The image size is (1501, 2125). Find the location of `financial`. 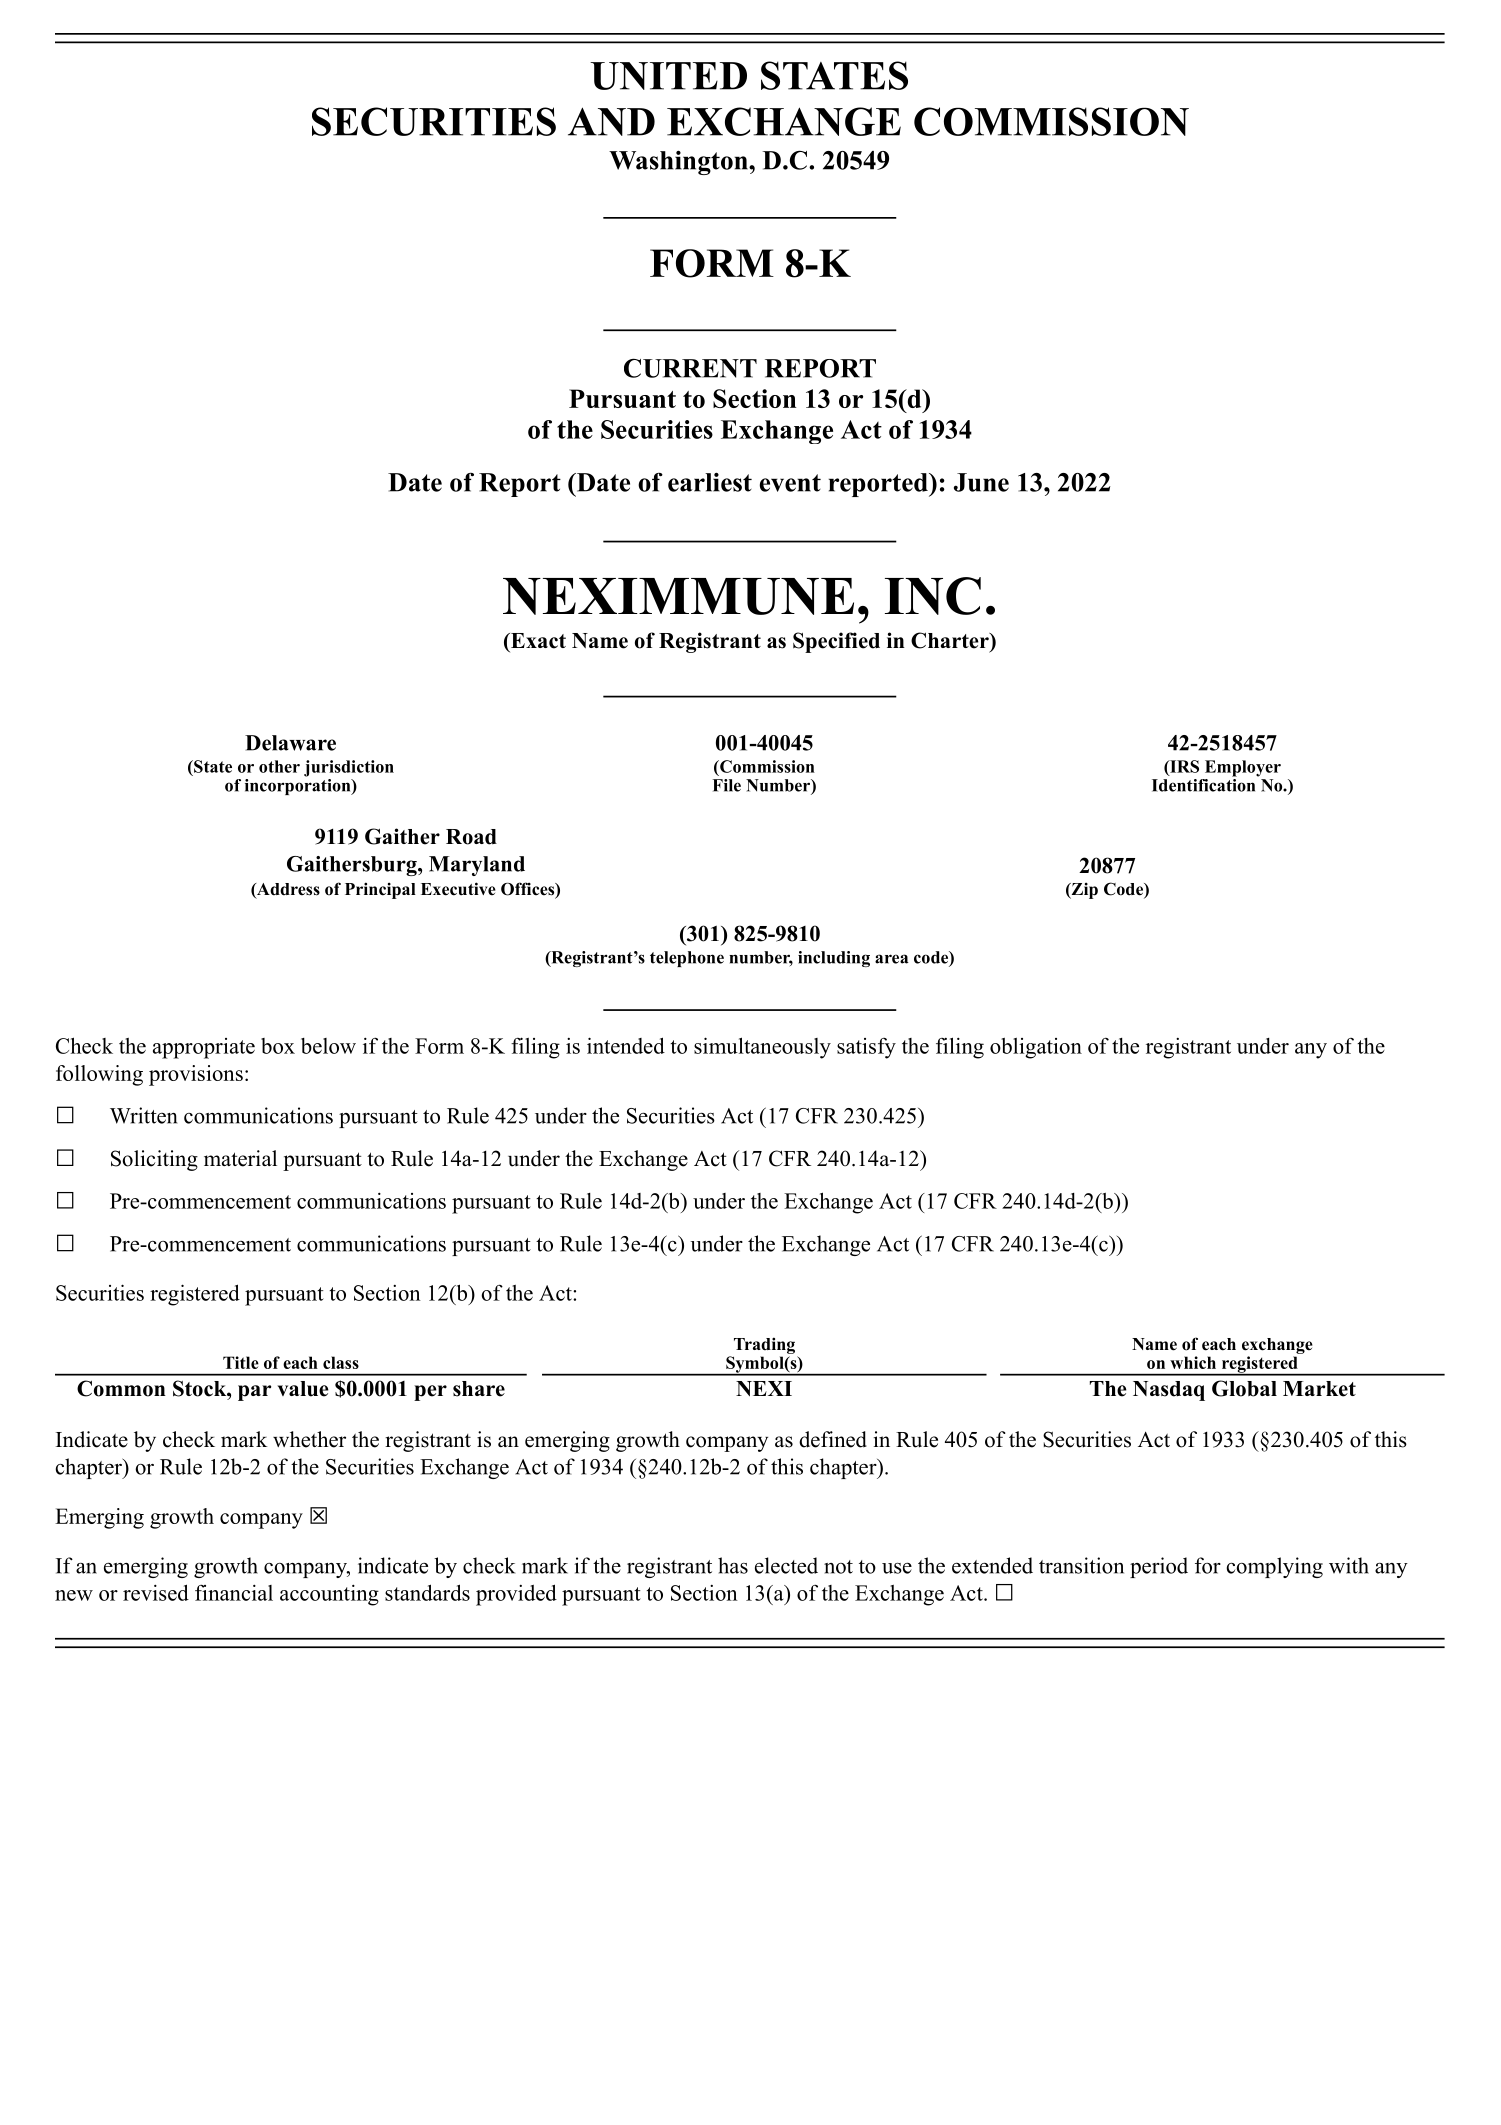

financial is located at coordinates (234, 1593).
